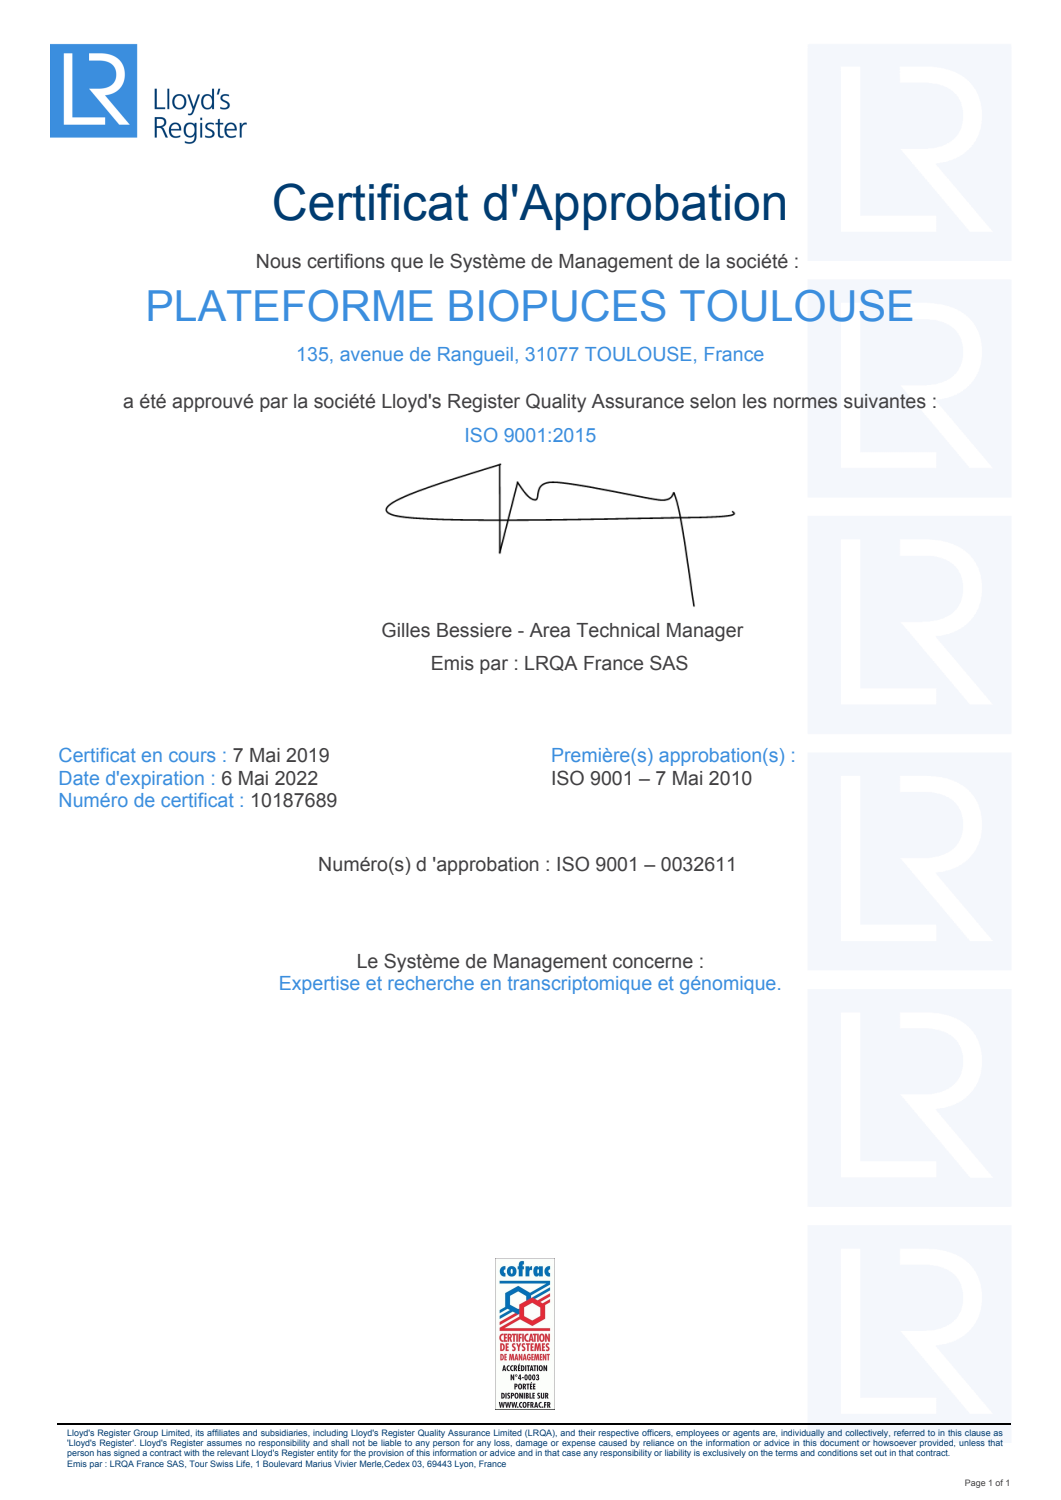  Describe the element at coordinates (200, 1432) in the screenshot. I see `its` at that location.
